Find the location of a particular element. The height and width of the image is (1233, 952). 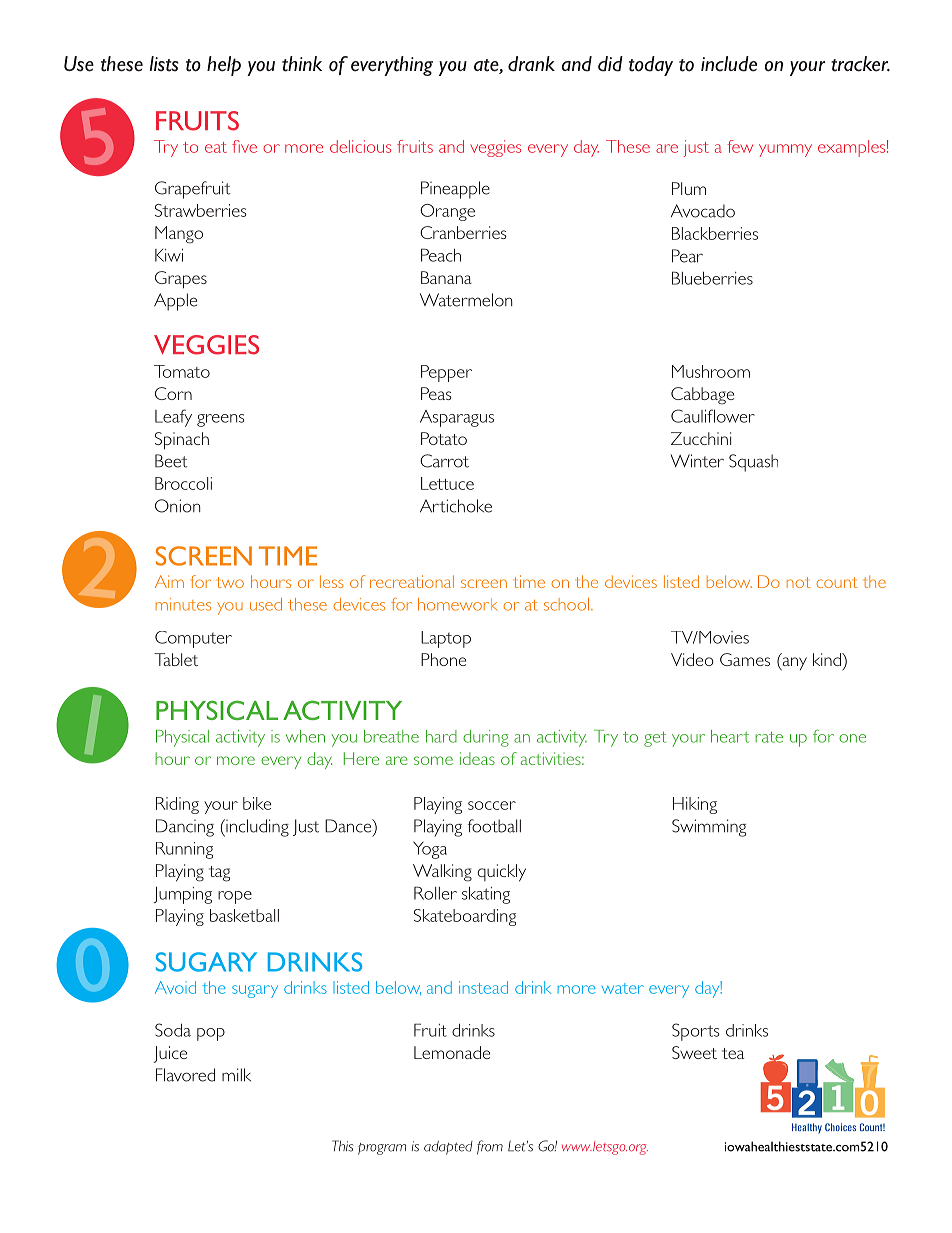

drank is located at coordinates (531, 64).
